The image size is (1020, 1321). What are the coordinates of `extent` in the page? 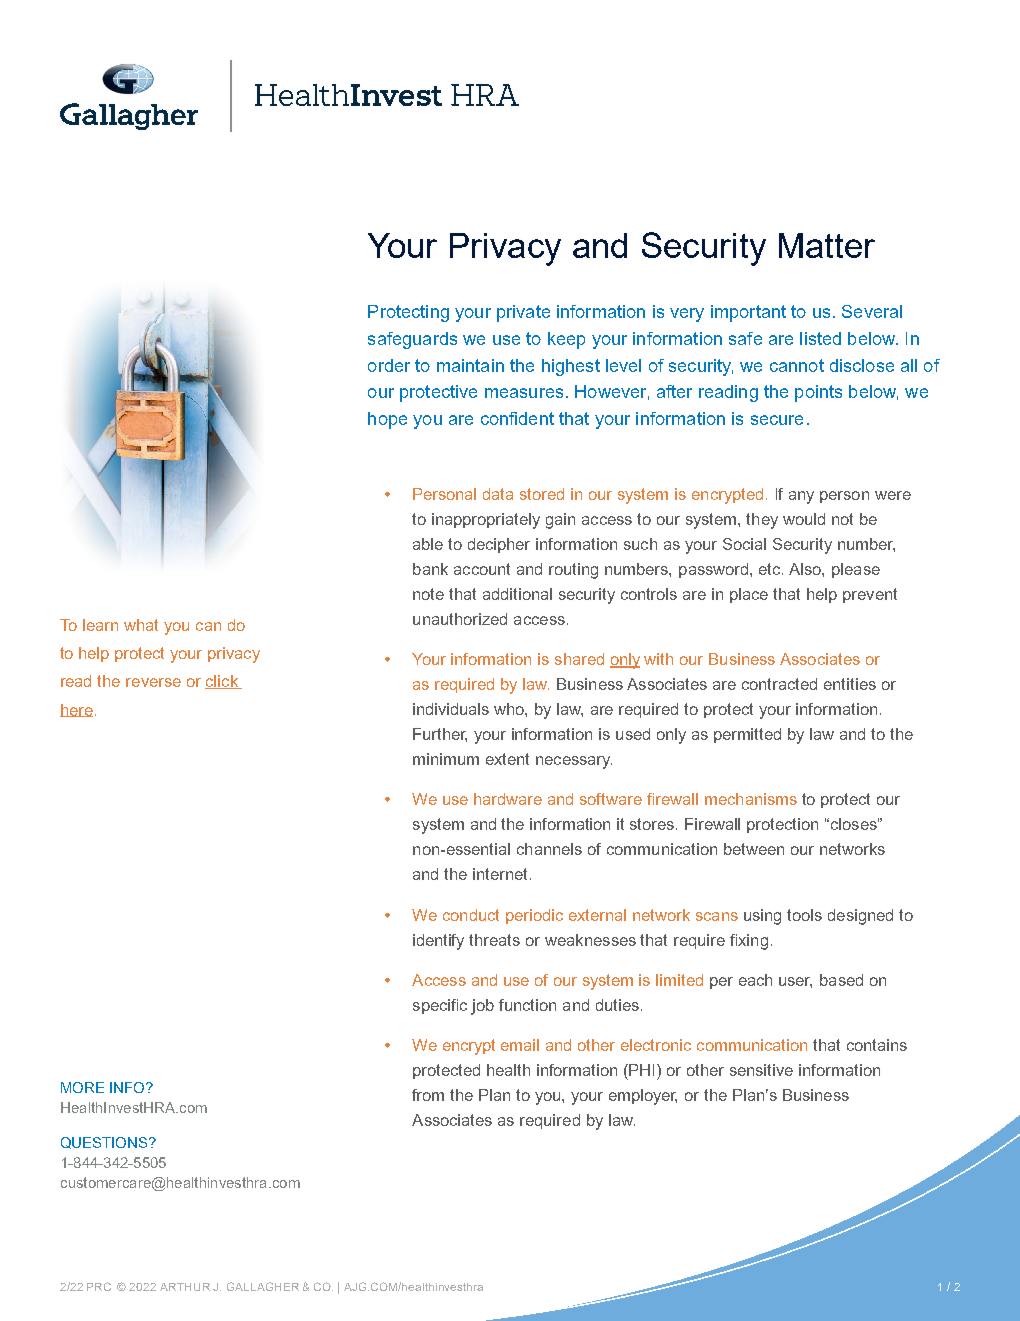 It's located at (507, 759).
